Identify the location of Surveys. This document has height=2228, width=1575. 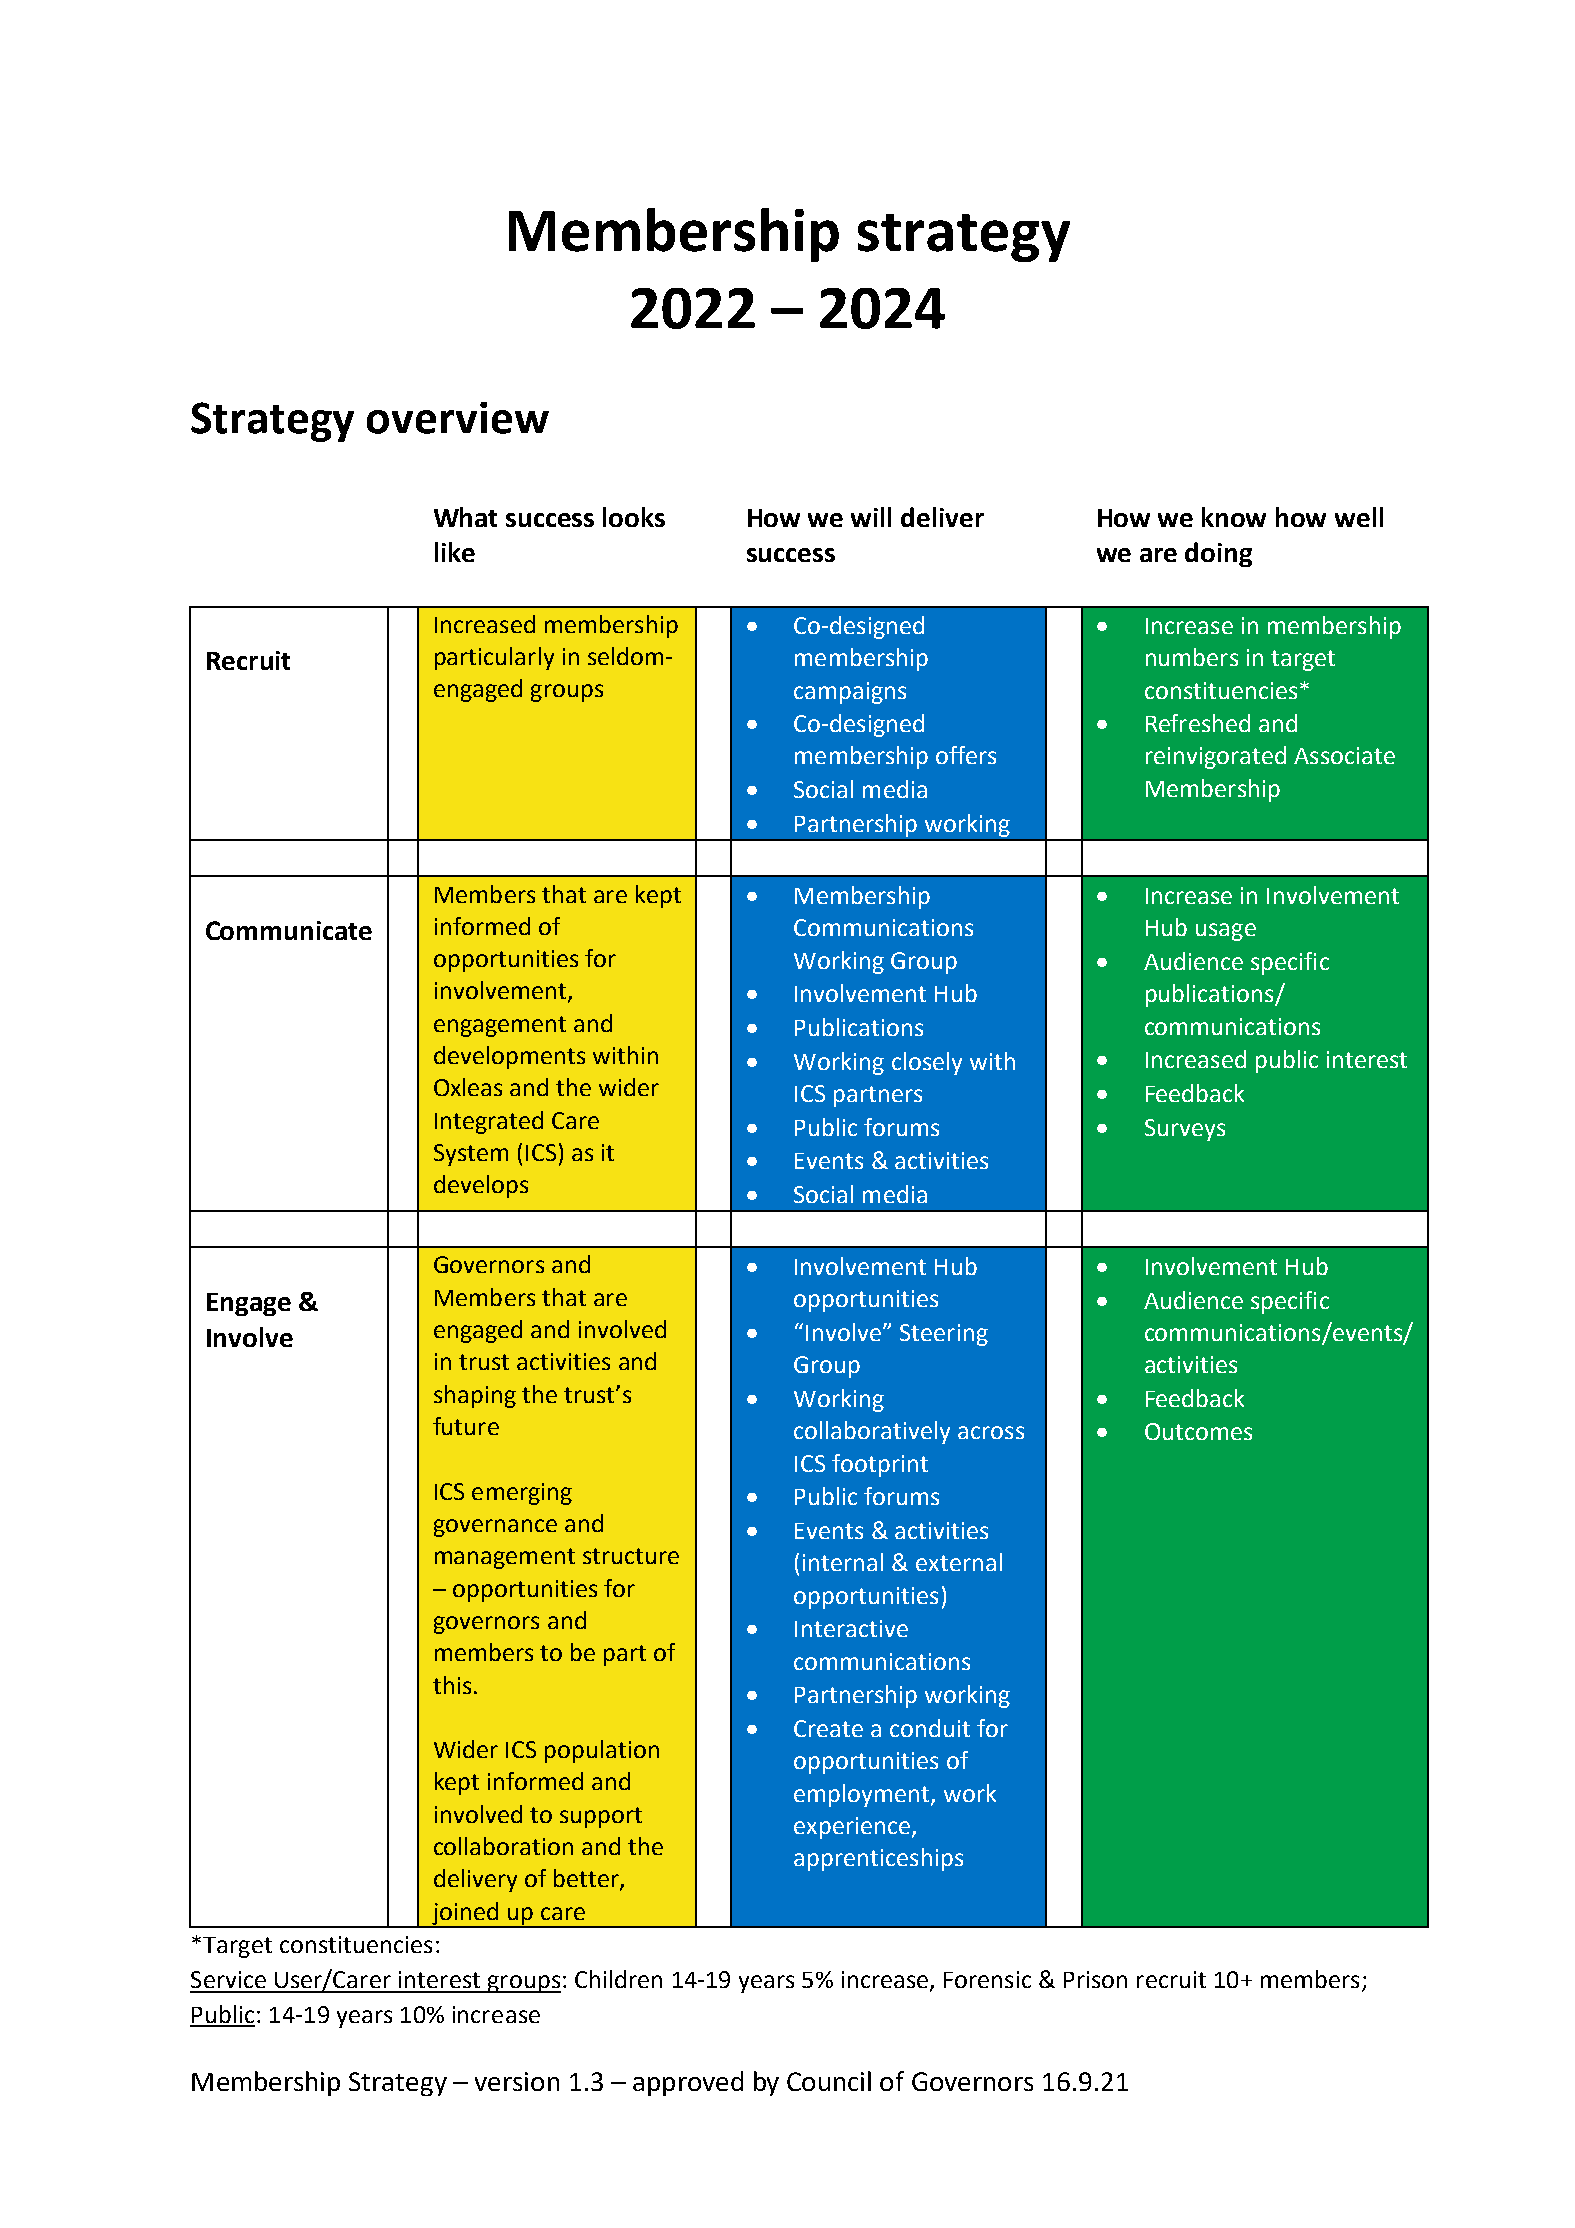
(1185, 1130).
